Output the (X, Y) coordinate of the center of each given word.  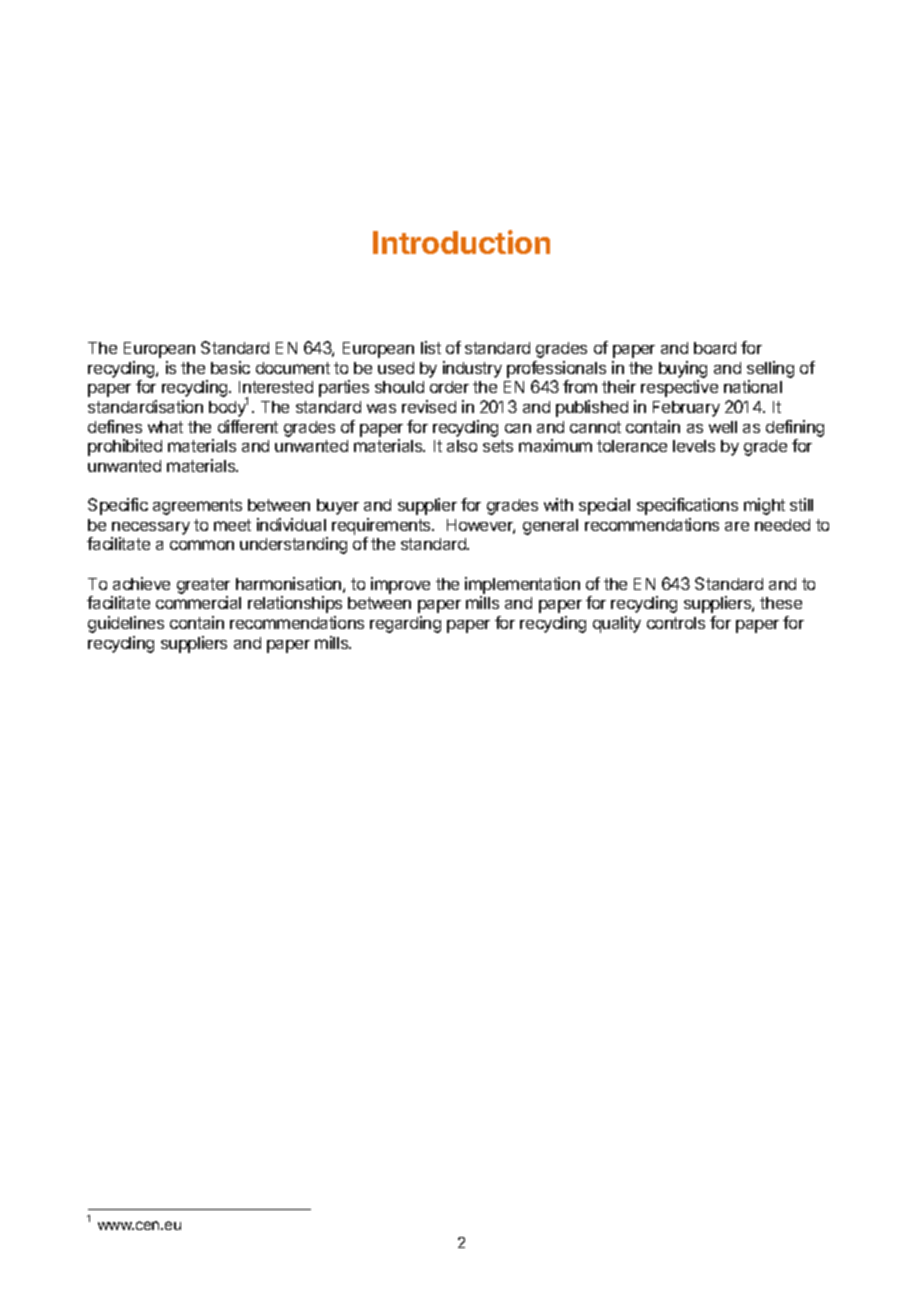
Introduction (461, 242)
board (715, 348)
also (462, 446)
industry (472, 369)
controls (676, 623)
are (737, 526)
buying (683, 369)
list (431, 347)
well (723, 427)
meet (232, 525)
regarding (405, 624)
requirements (382, 526)
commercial (198, 602)
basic (230, 367)
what (165, 427)
